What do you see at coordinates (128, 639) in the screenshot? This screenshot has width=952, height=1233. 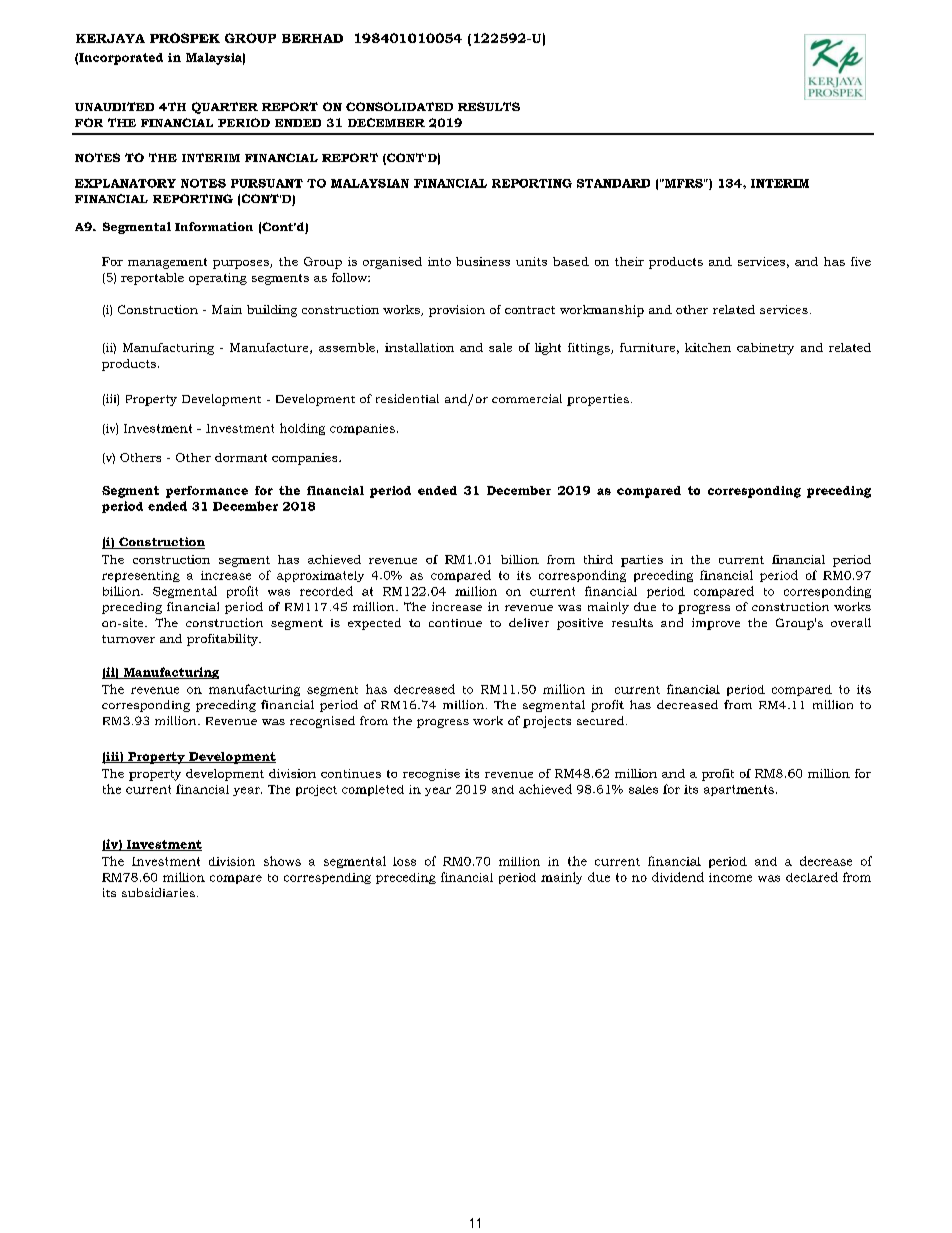 I see `turnover` at bounding box center [128, 639].
